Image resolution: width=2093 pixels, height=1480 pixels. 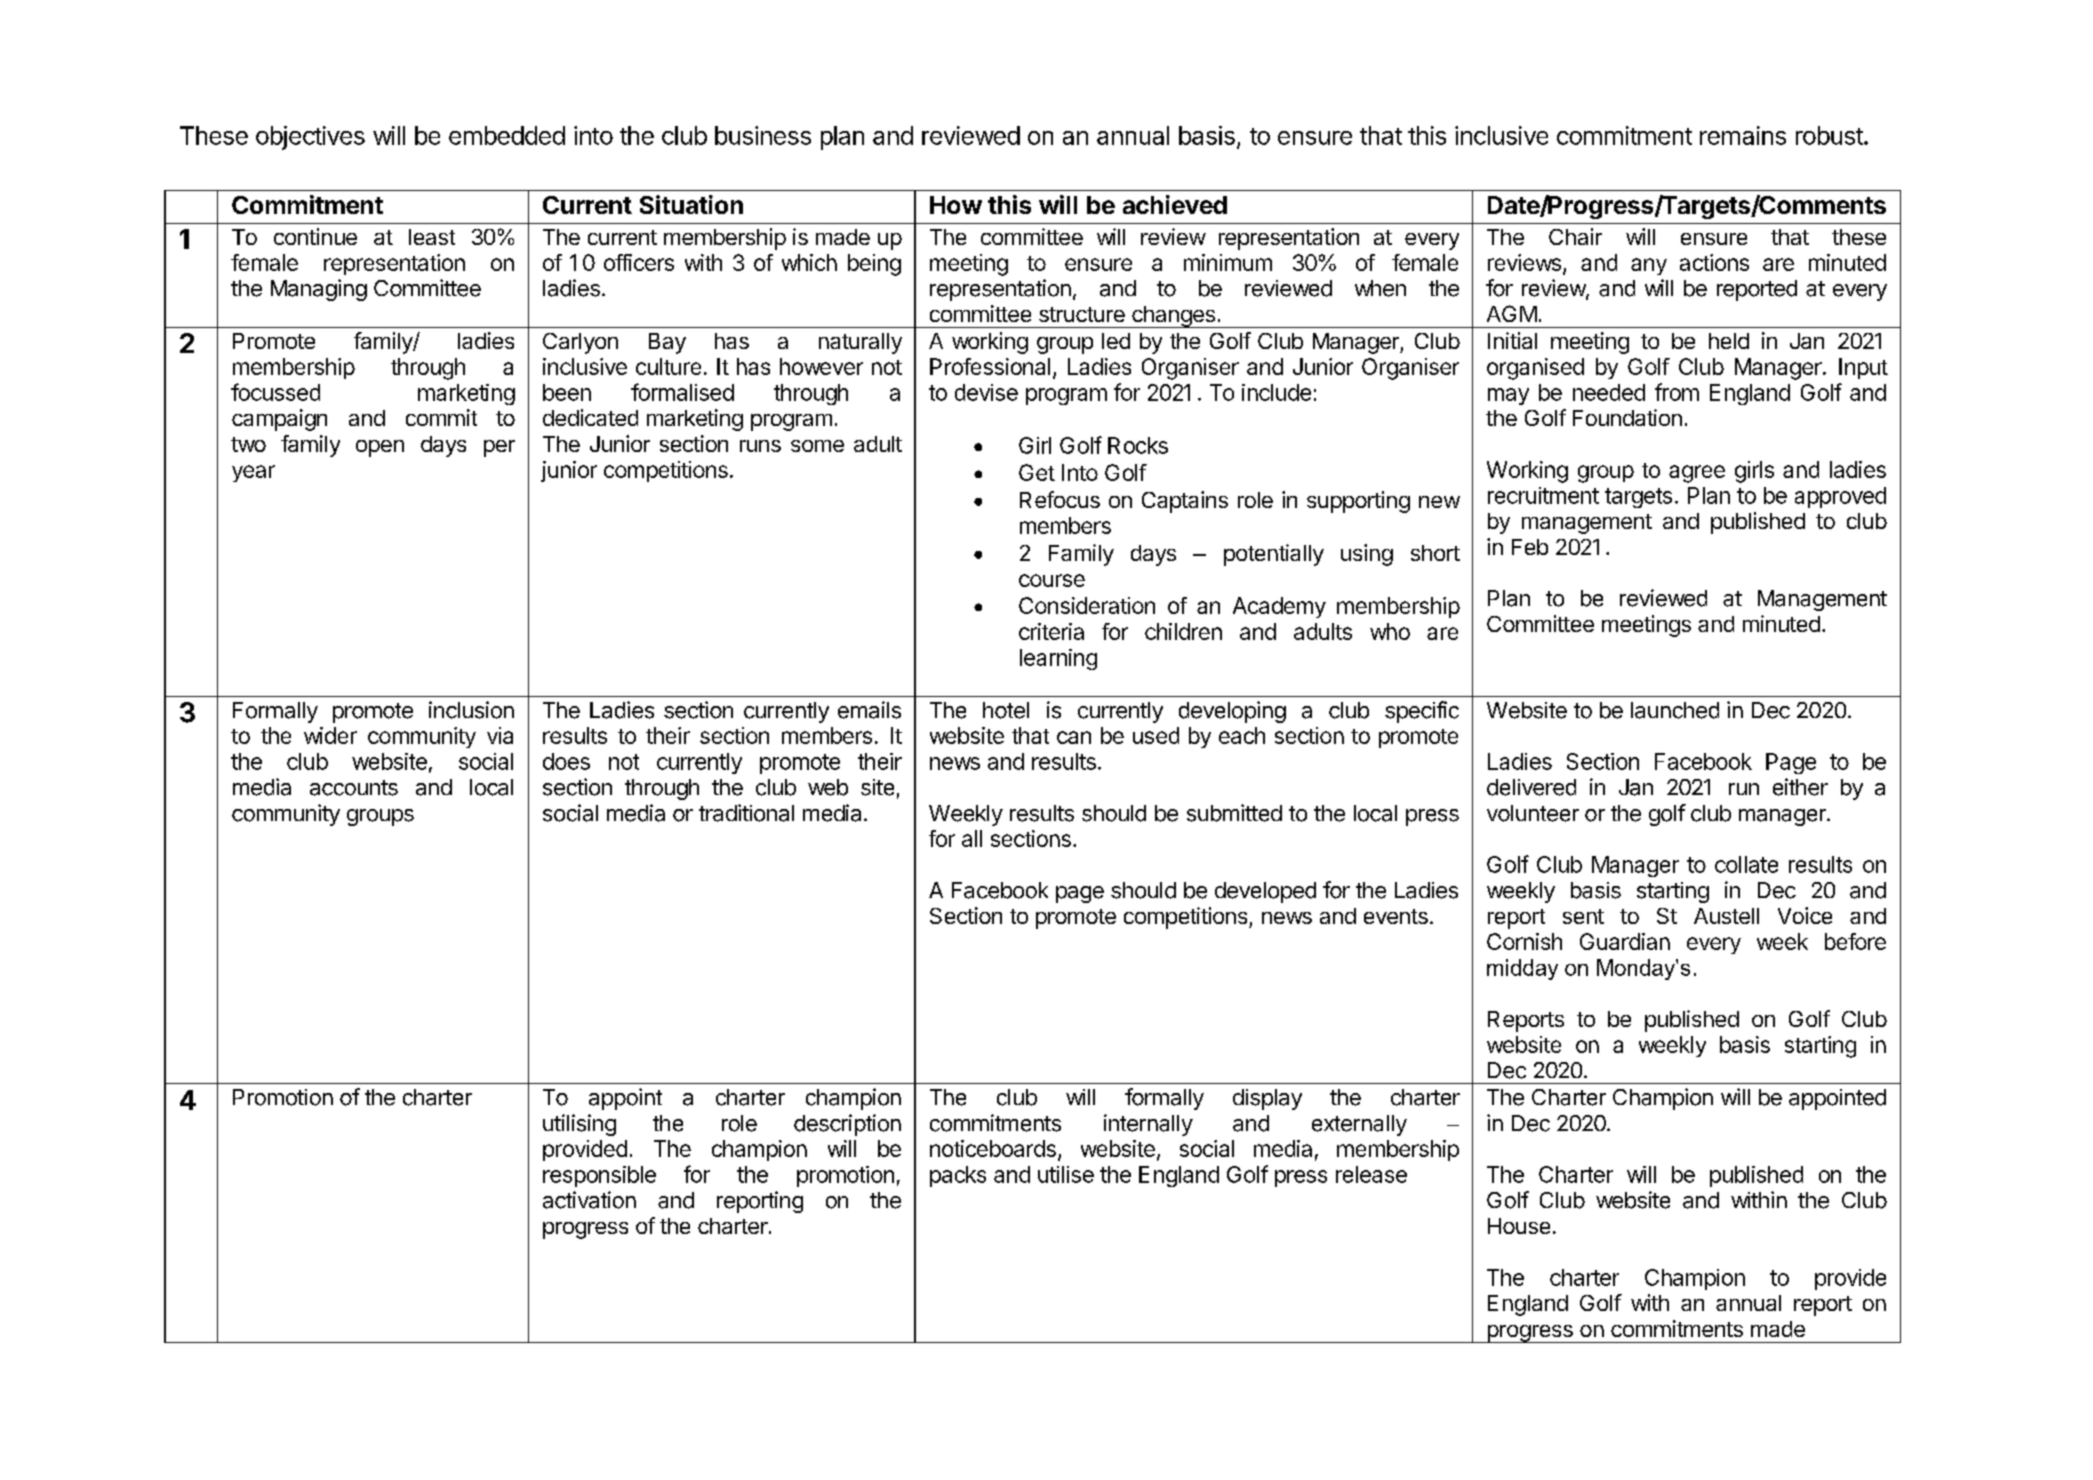 I want to click on accounts, so click(x=354, y=788).
